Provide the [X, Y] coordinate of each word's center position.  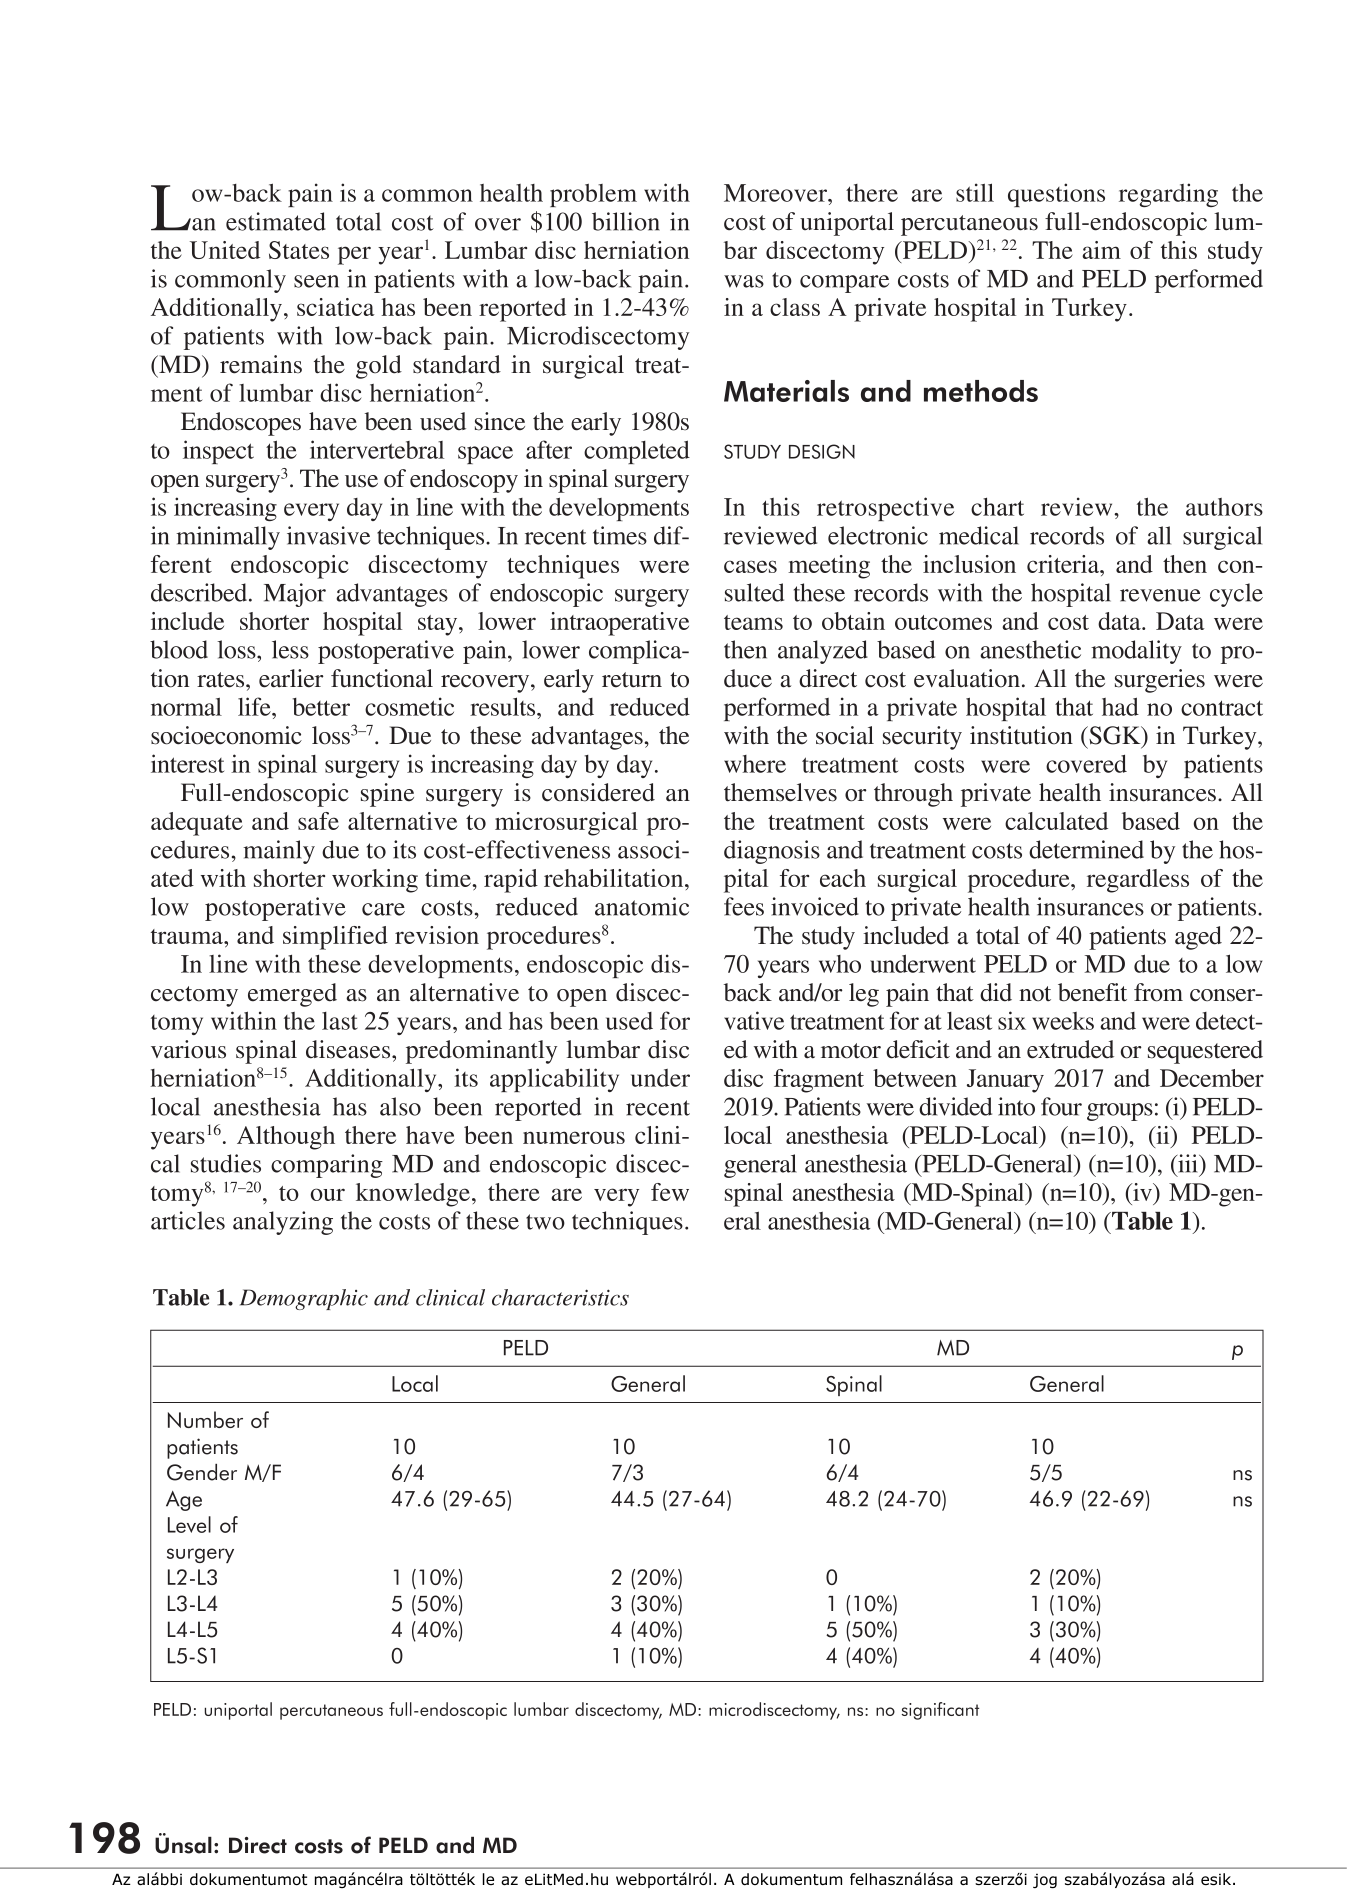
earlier [291, 678]
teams [753, 622]
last [340, 1021]
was [744, 281]
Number [205, 1419]
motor [851, 1051]
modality [1136, 652]
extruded [1070, 1049]
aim [1101, 250]
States [299, 250]
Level [189, 1524]
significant [940, 1711]
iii [1188, 1163]
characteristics [560, 1297]
